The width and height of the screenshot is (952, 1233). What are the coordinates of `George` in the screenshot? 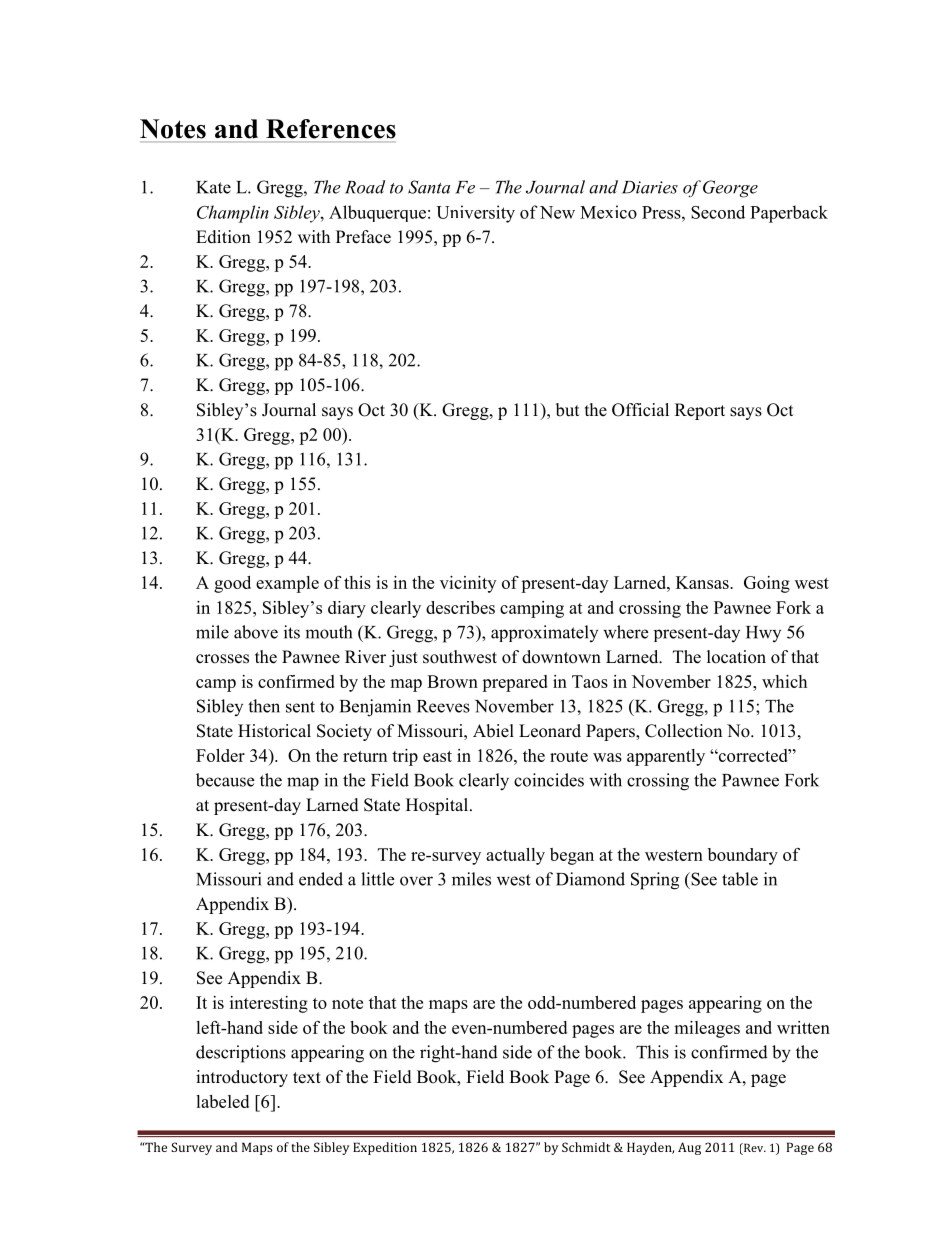 It's located at (730, 189).
